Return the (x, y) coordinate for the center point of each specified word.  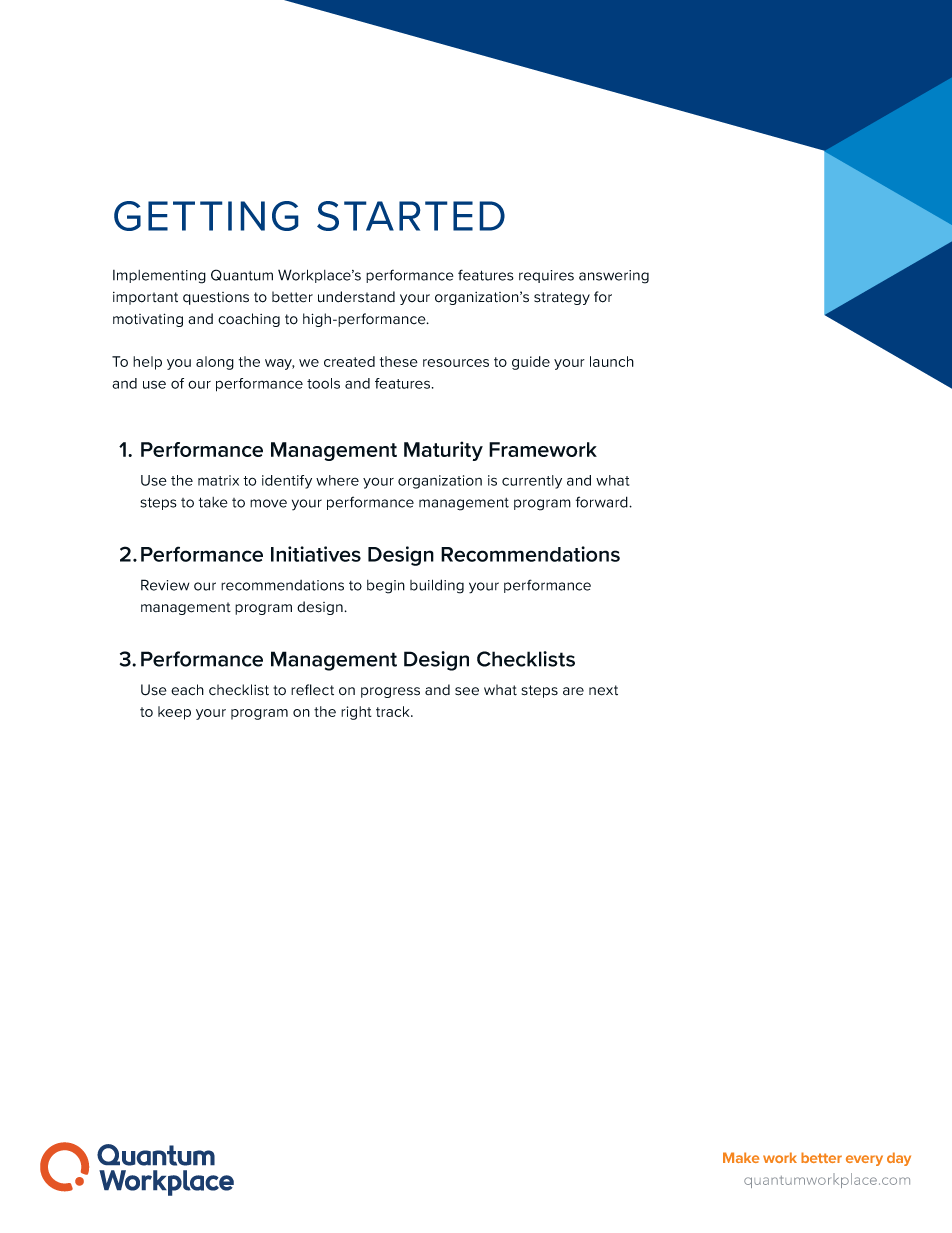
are (573, 691)
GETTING (206, 216)
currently (532, 482)
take (213, 502)
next (603, 690)
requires (546, 276)
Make (741, 1157)
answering (614, 277)
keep (174, 713)
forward (603, 502)
